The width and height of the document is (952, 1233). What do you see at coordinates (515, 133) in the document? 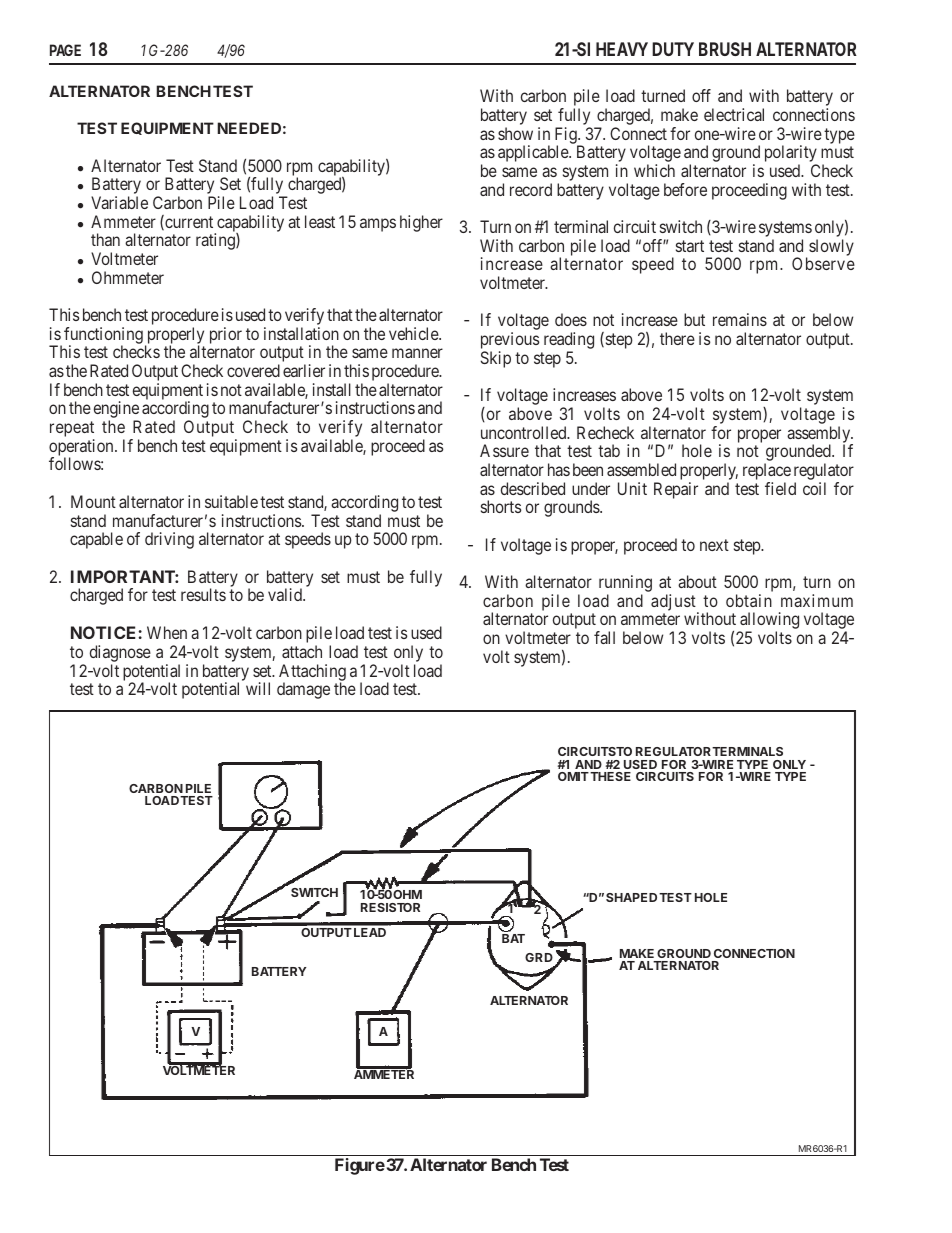
I see `show` at bounding box center [515, 133].
